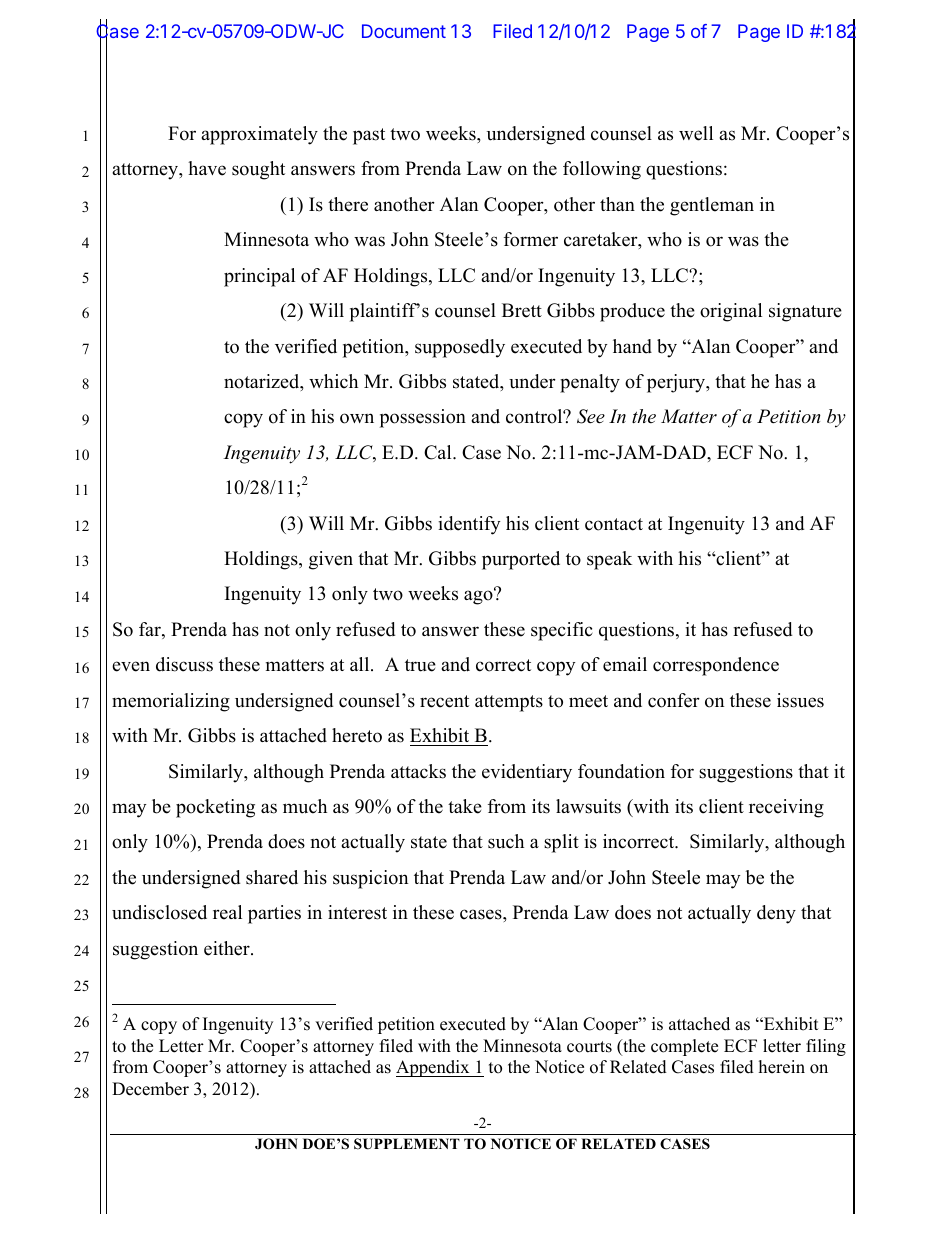 The width and height of the page is (952, 1233). What do you see at coordinates (776, 914) in the page?
I see `deny` at bounding box center [776, 914].
